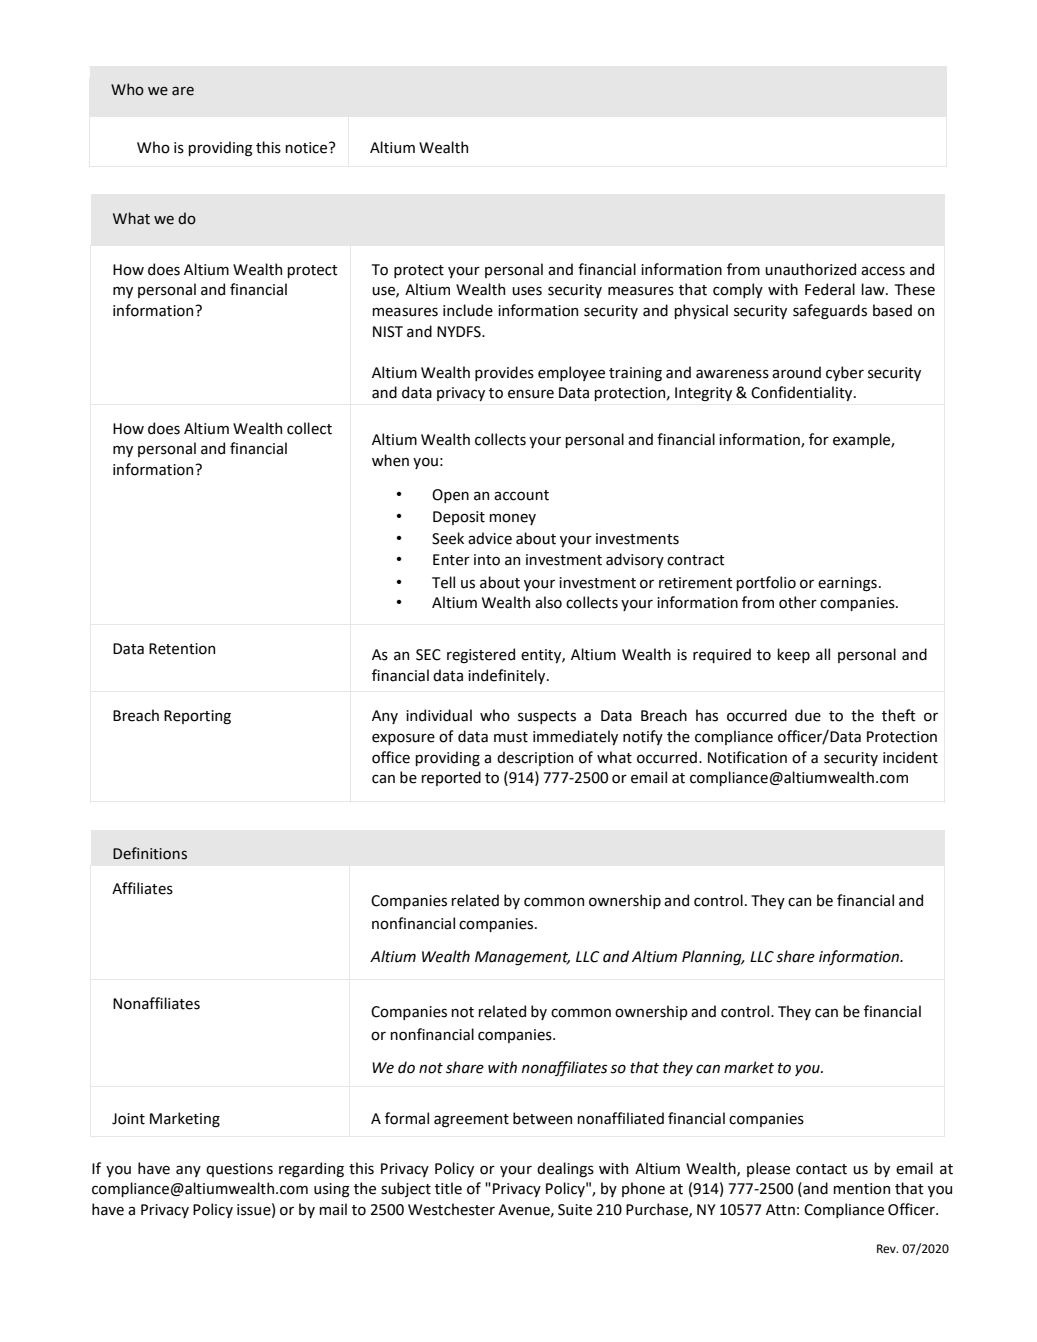 This screenshot has width=1037, height=1342. Describe the element at coordinates (306, 148) in the screenshot. I see `notice` at that location.
